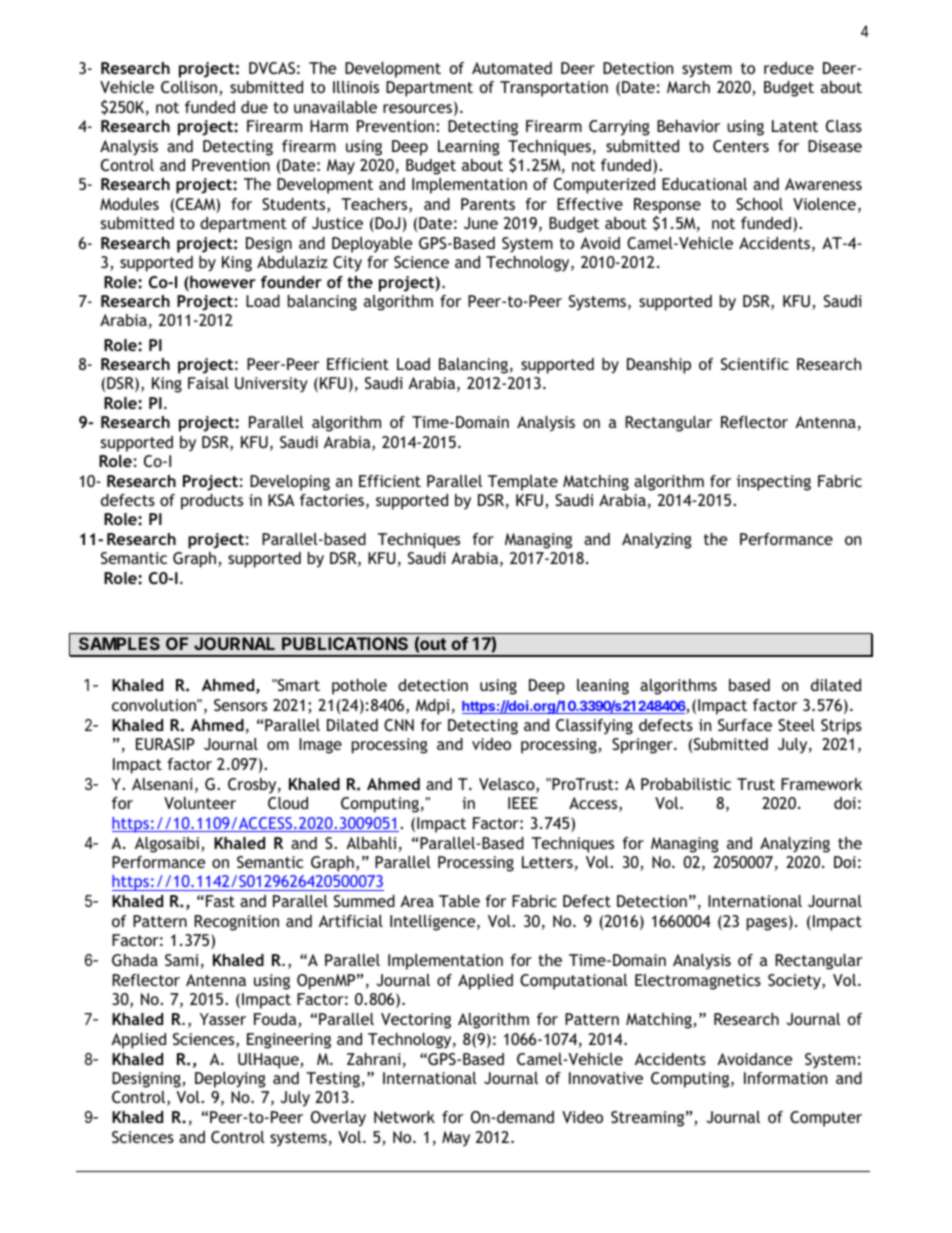  Describe the element at coordinates (404, 1117) in the screenshot. I see `Network` at that location.
